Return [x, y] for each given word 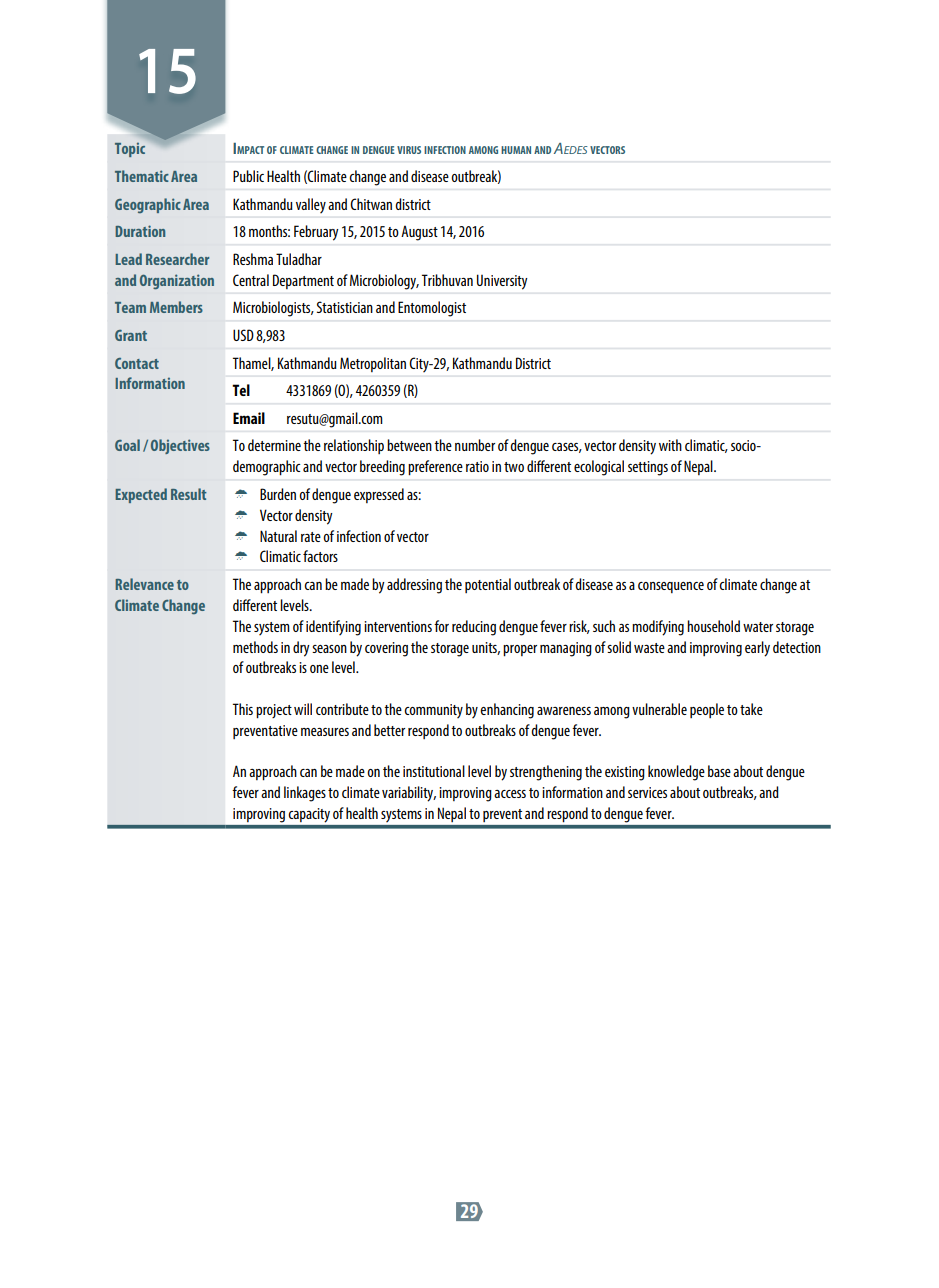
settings [648, 468]
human [516, 150]
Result [189, 494]
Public [248, 176]
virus [409, 150]
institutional [434, 771]
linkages [305, 794]
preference [435, 468]
